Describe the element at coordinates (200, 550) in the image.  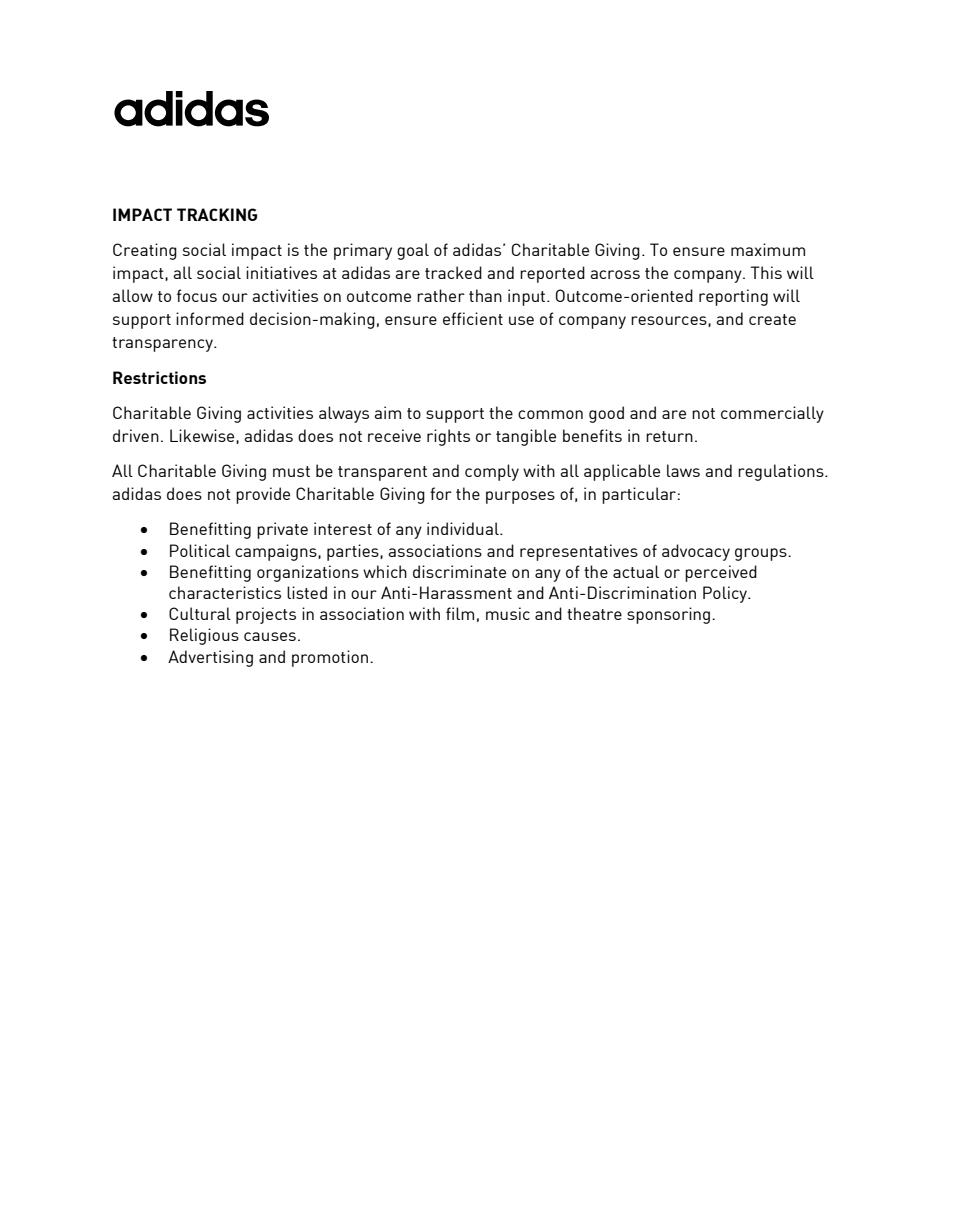
I see `Political` at that location.
